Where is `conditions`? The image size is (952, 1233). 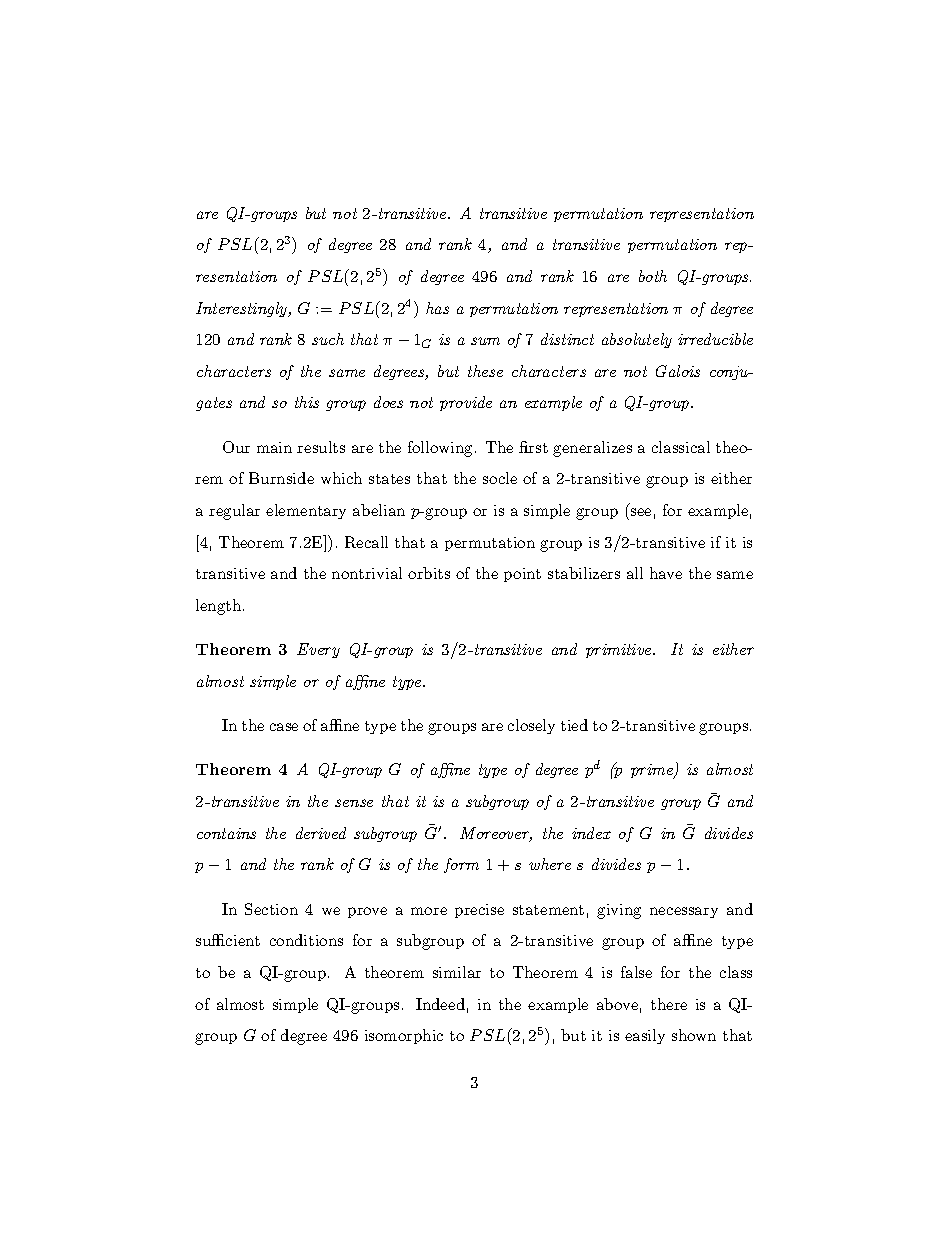
conditions is located at coordinates (306, 940).
